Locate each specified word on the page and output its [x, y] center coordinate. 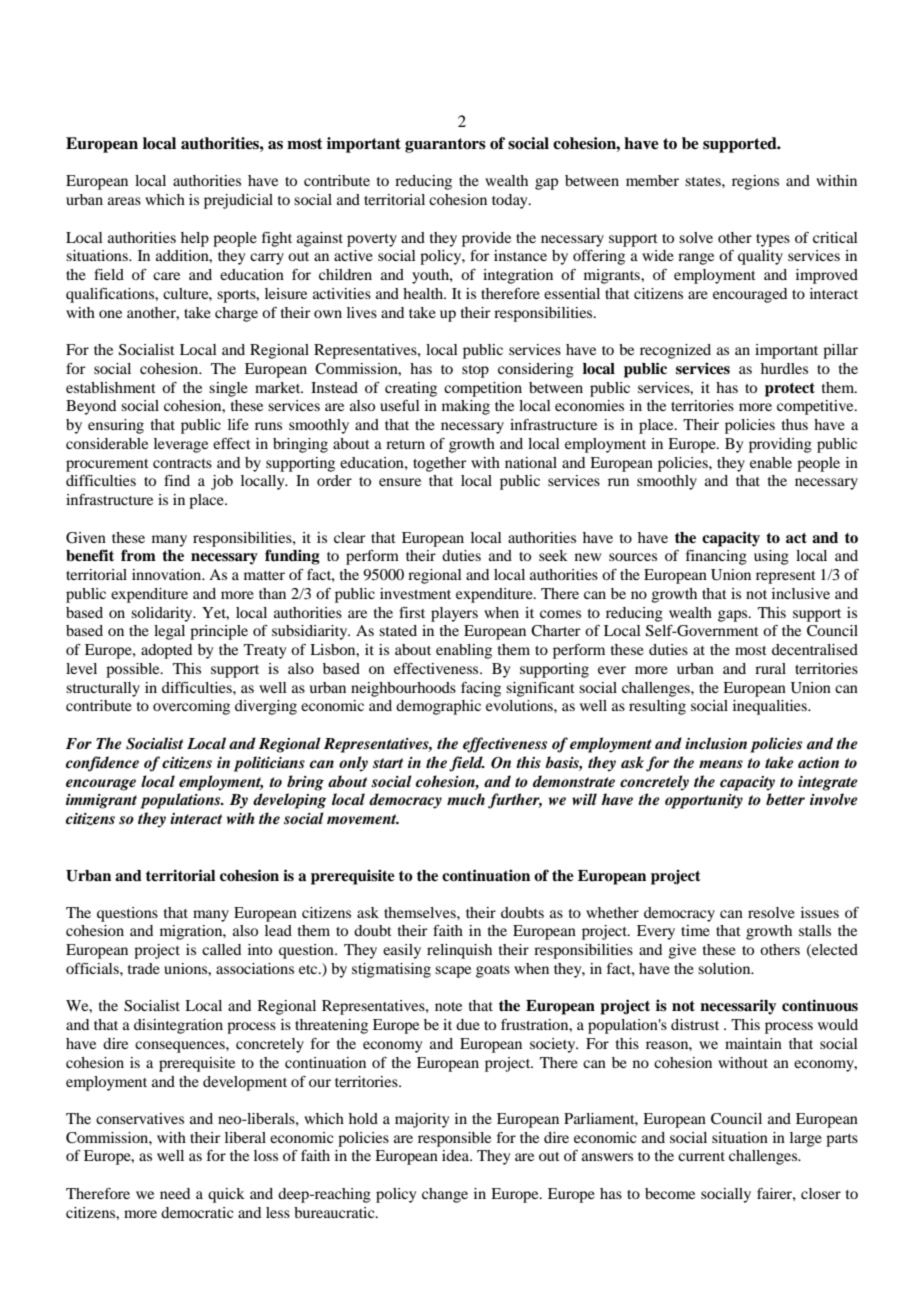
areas [124, 201]
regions [755, 182]
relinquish [459, 951]
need [175, 1193]
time [695, 930]
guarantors [445, 145]
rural [770, 668]
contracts [182, 463]
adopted [166, 651]
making [466, 407]
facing [481, 689]
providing [780, 445]
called [221, 949]
